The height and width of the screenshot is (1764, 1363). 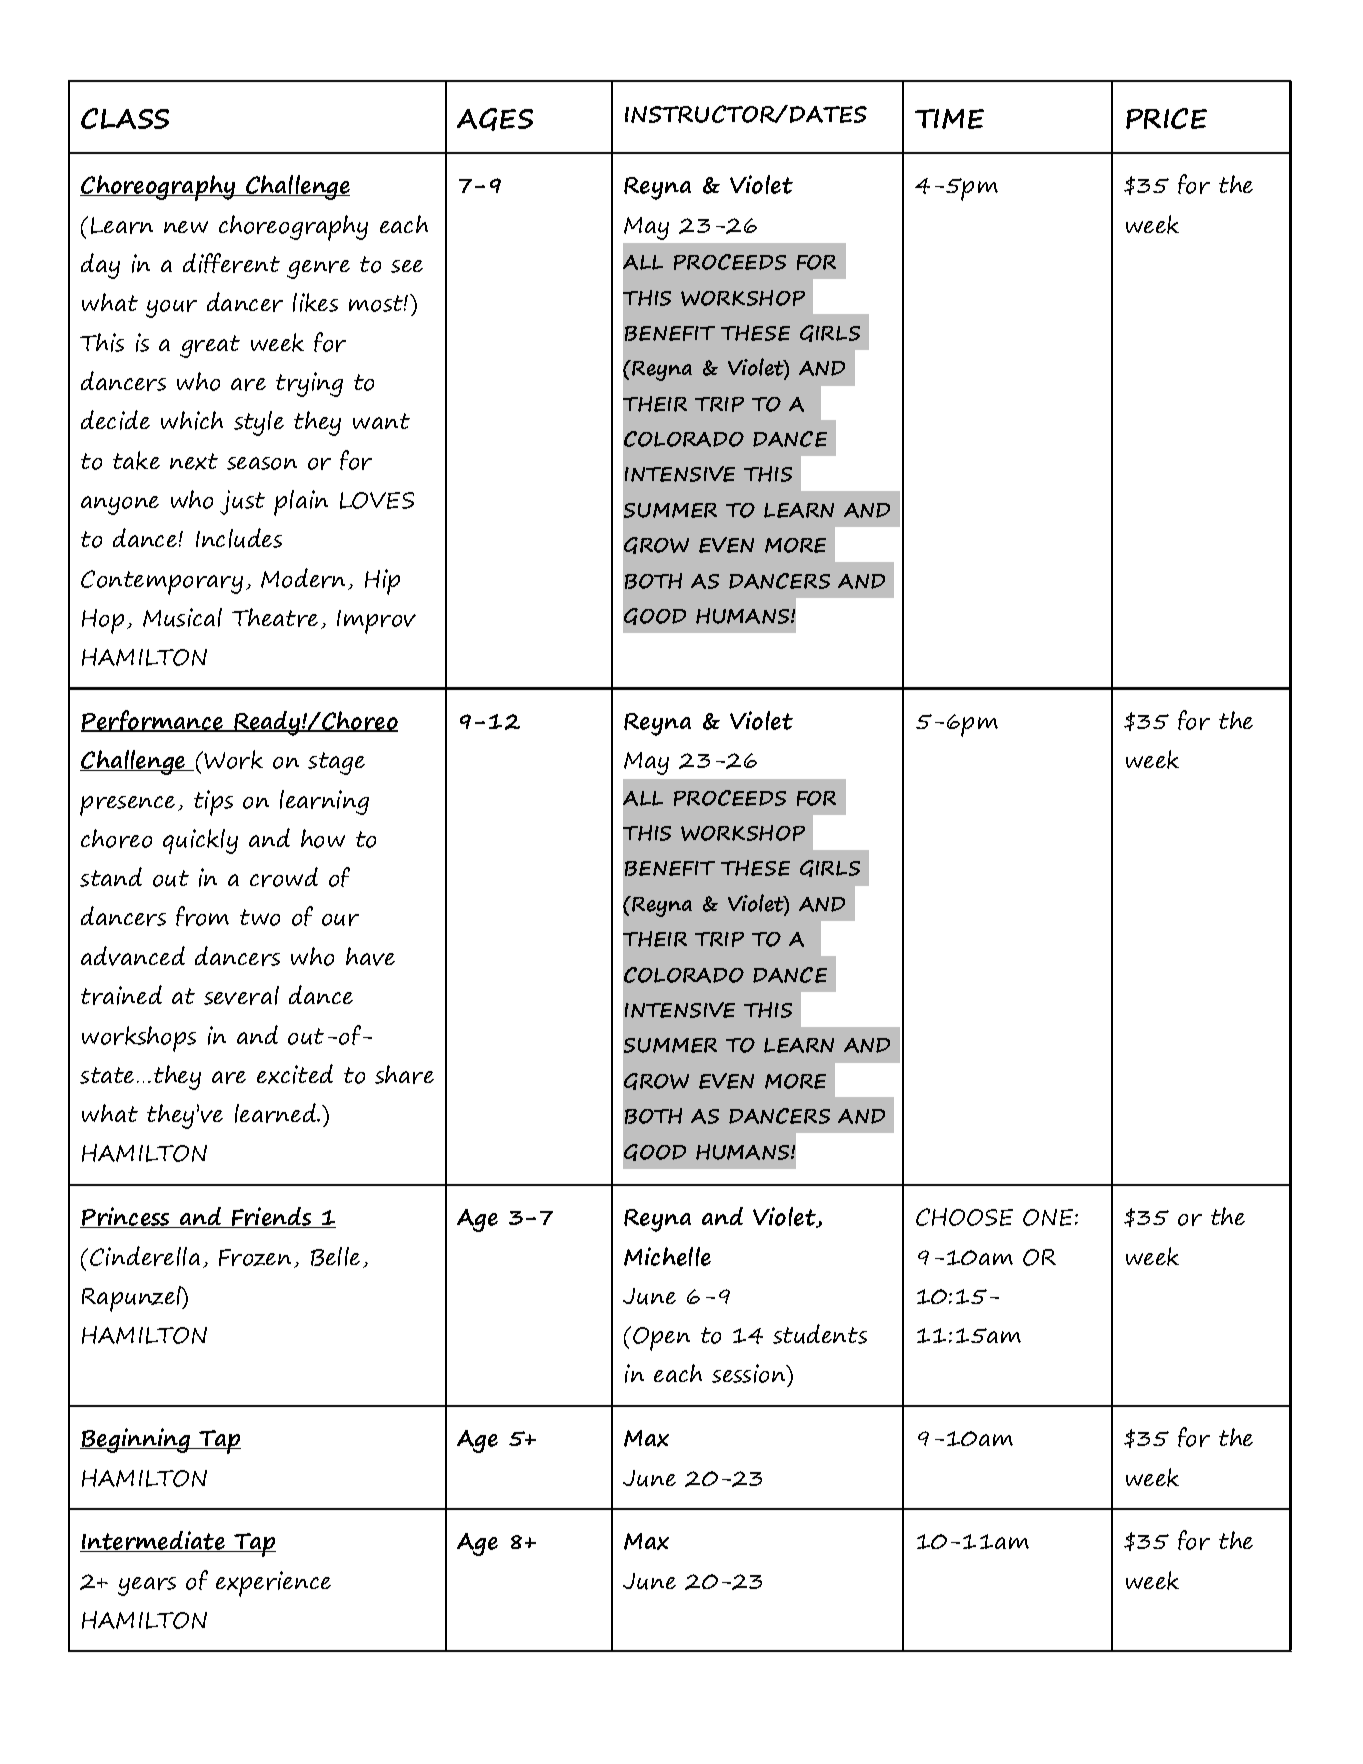 I want to click on Hip, so click(x=382, y=582).
